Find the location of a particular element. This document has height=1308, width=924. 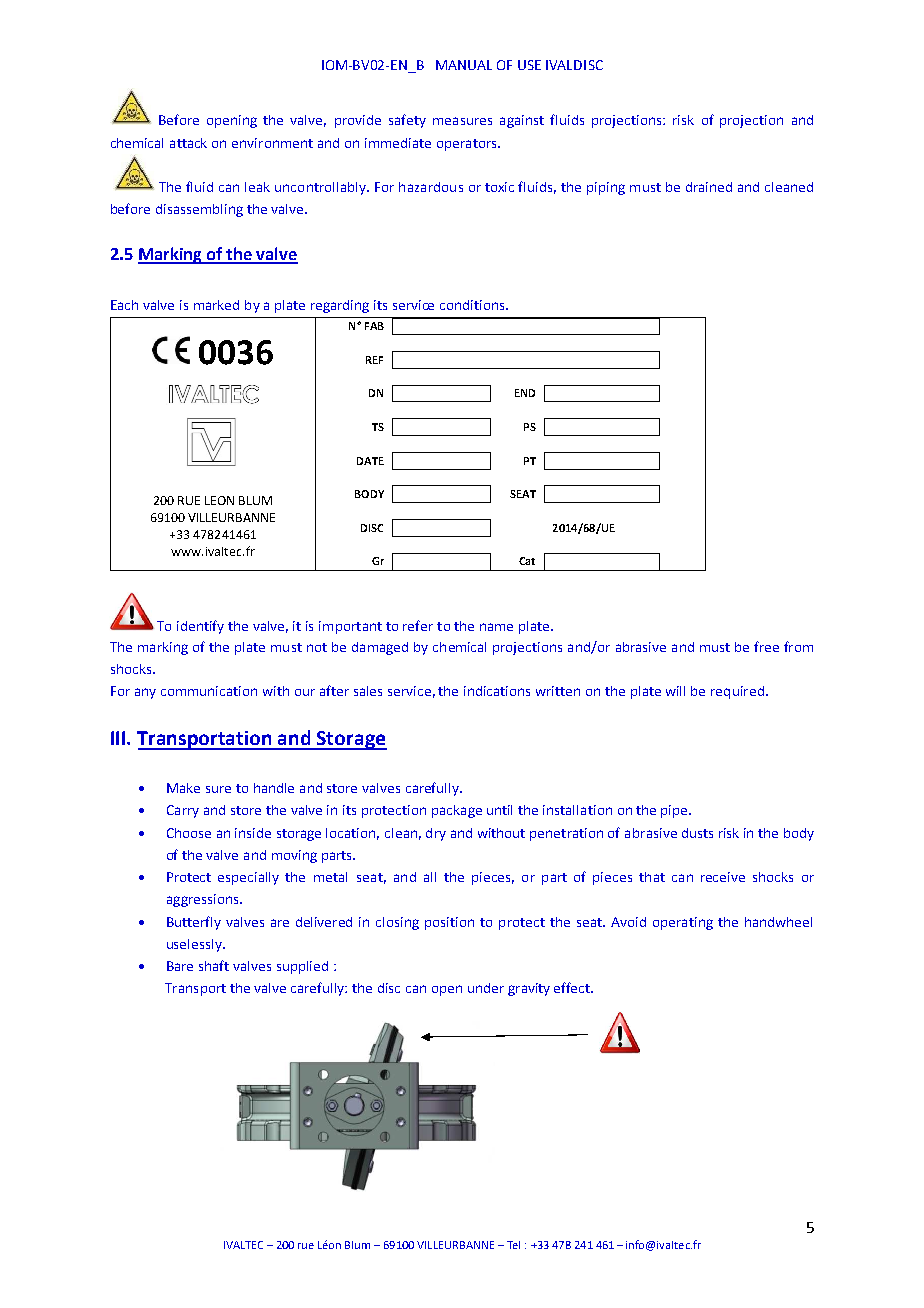

dusts is located at coordinates (697, 833).
